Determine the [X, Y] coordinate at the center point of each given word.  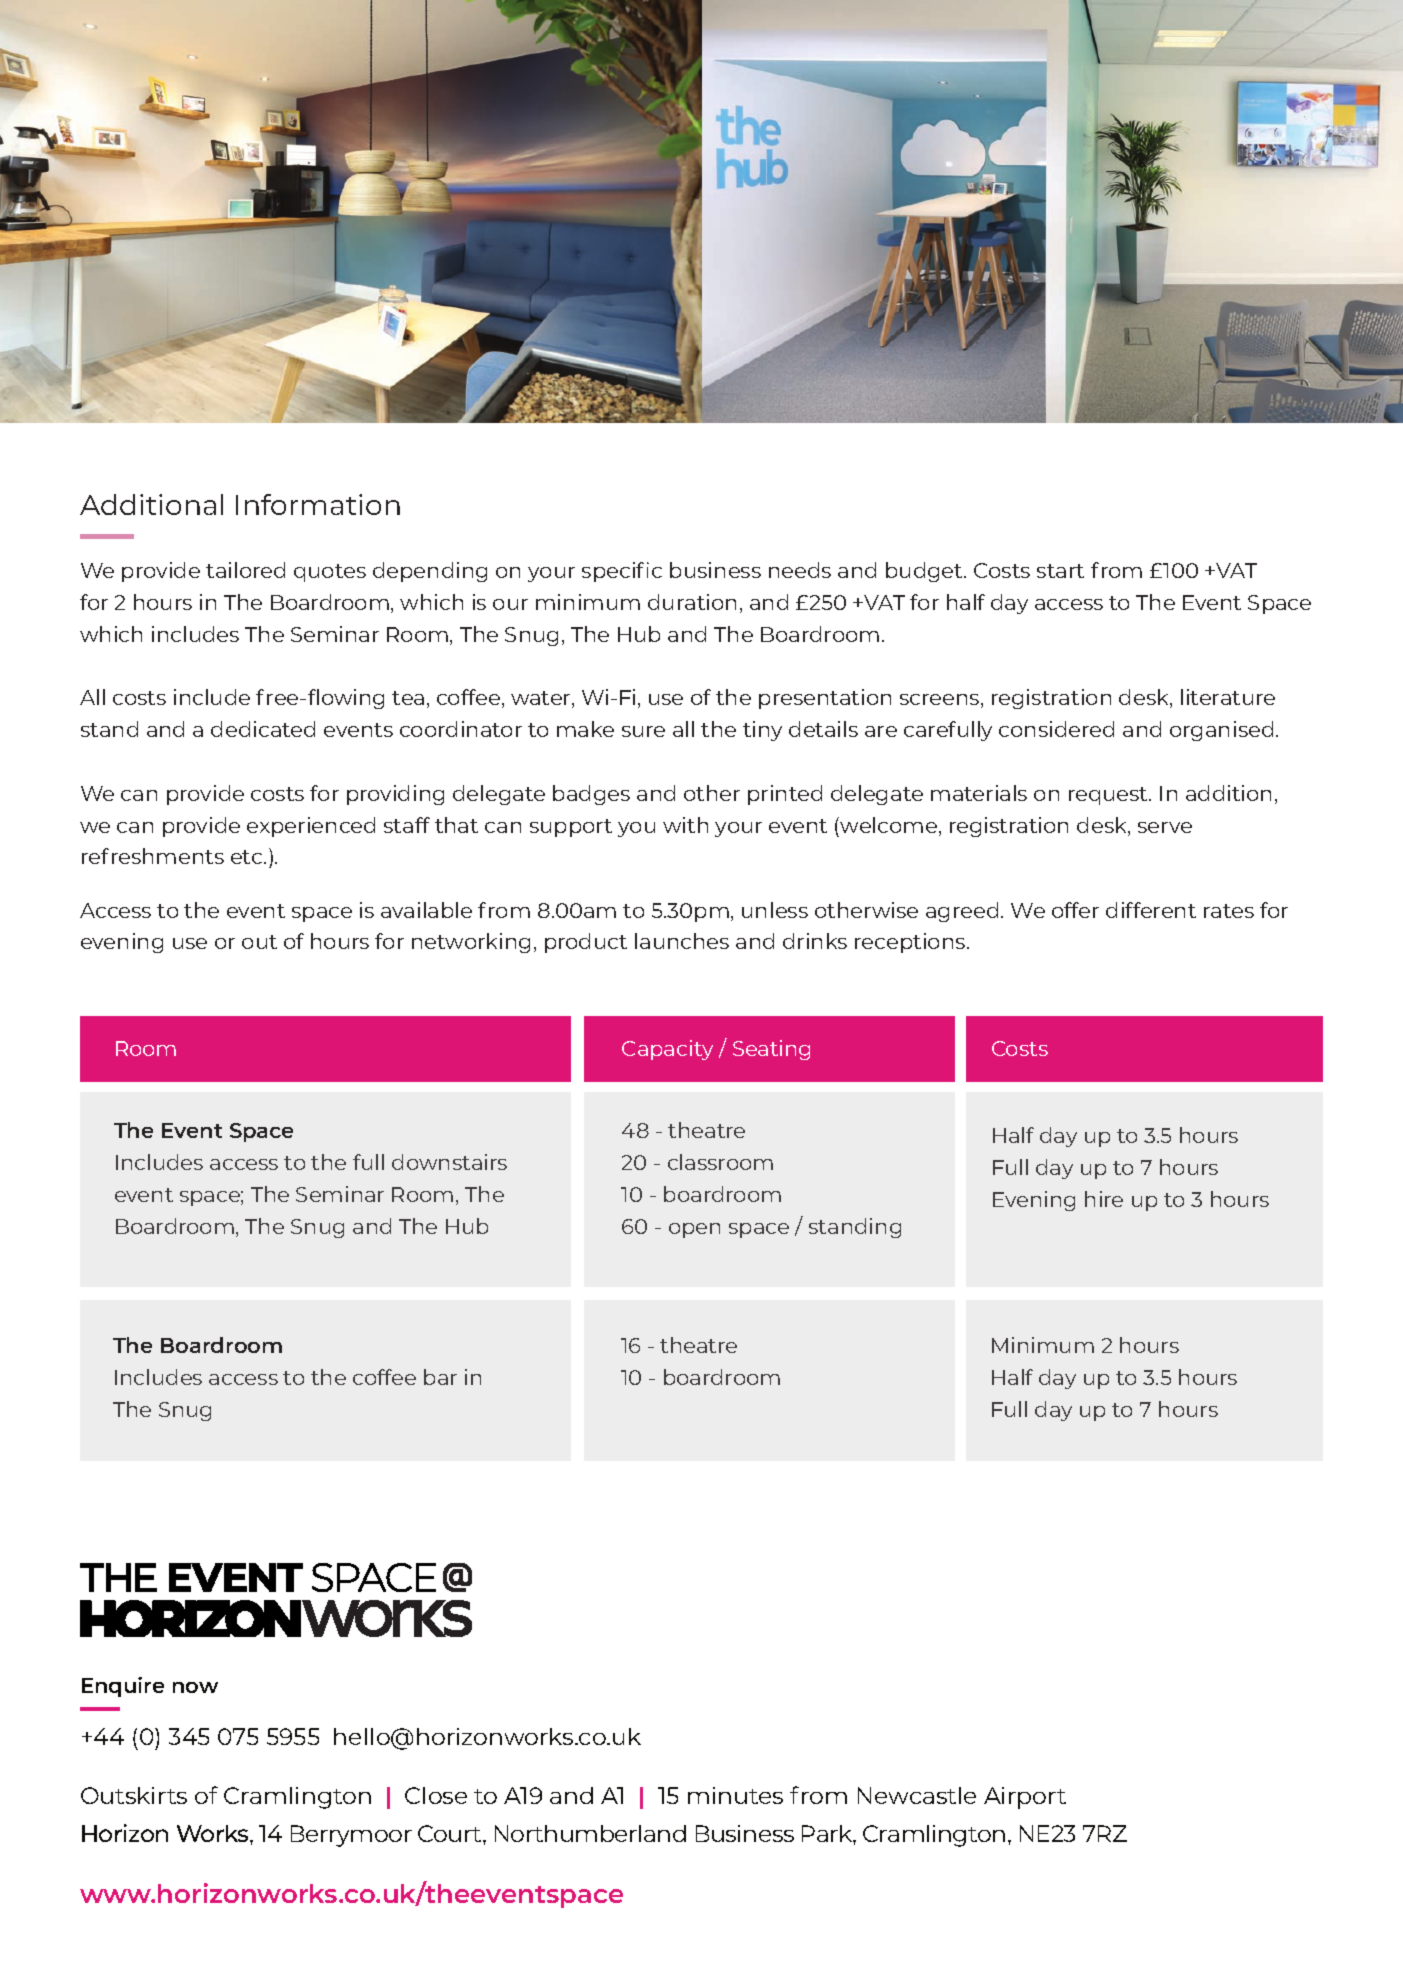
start [1060, 571]
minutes [735, 1795]
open [694, 1230]
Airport [1025, 1798]
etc [248, 857]
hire [1104, 1199]
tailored [245, 570]
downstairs [449, 1162]
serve [1165, 827]
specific [622, 572]
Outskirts [134, 1795]
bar [440, 1377]
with [685, 825]
